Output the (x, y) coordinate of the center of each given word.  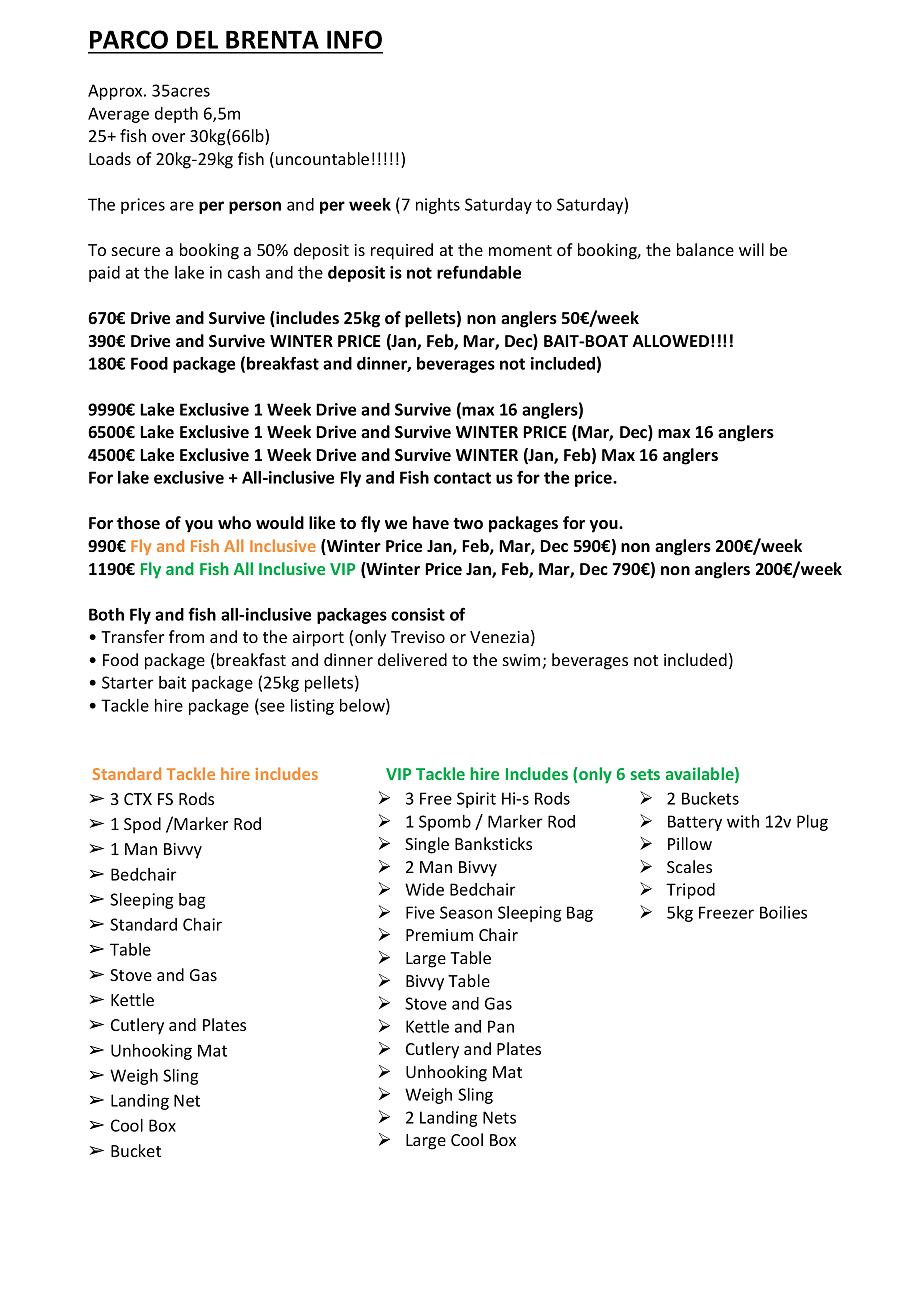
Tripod (690, 891)
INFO (354, 39)
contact (462, 478)
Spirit (476, 800)
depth (176, 115)
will (751, 249)
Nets (499, 1117)
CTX (138, 799)
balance (705, 249)
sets (645, 774)
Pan (501, 1026)
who (234, 523)
